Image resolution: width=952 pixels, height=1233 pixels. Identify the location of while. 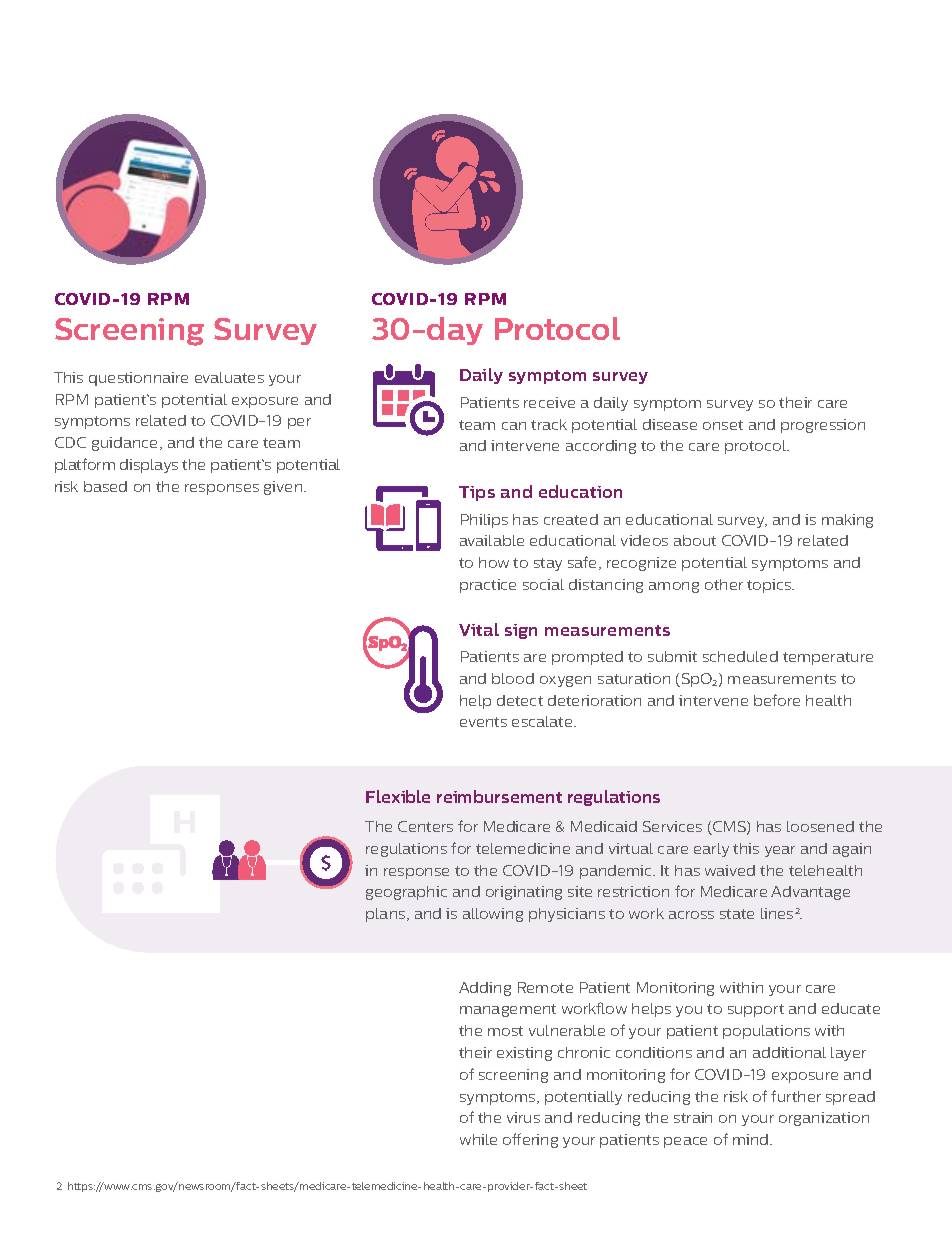
(478, 1139).
